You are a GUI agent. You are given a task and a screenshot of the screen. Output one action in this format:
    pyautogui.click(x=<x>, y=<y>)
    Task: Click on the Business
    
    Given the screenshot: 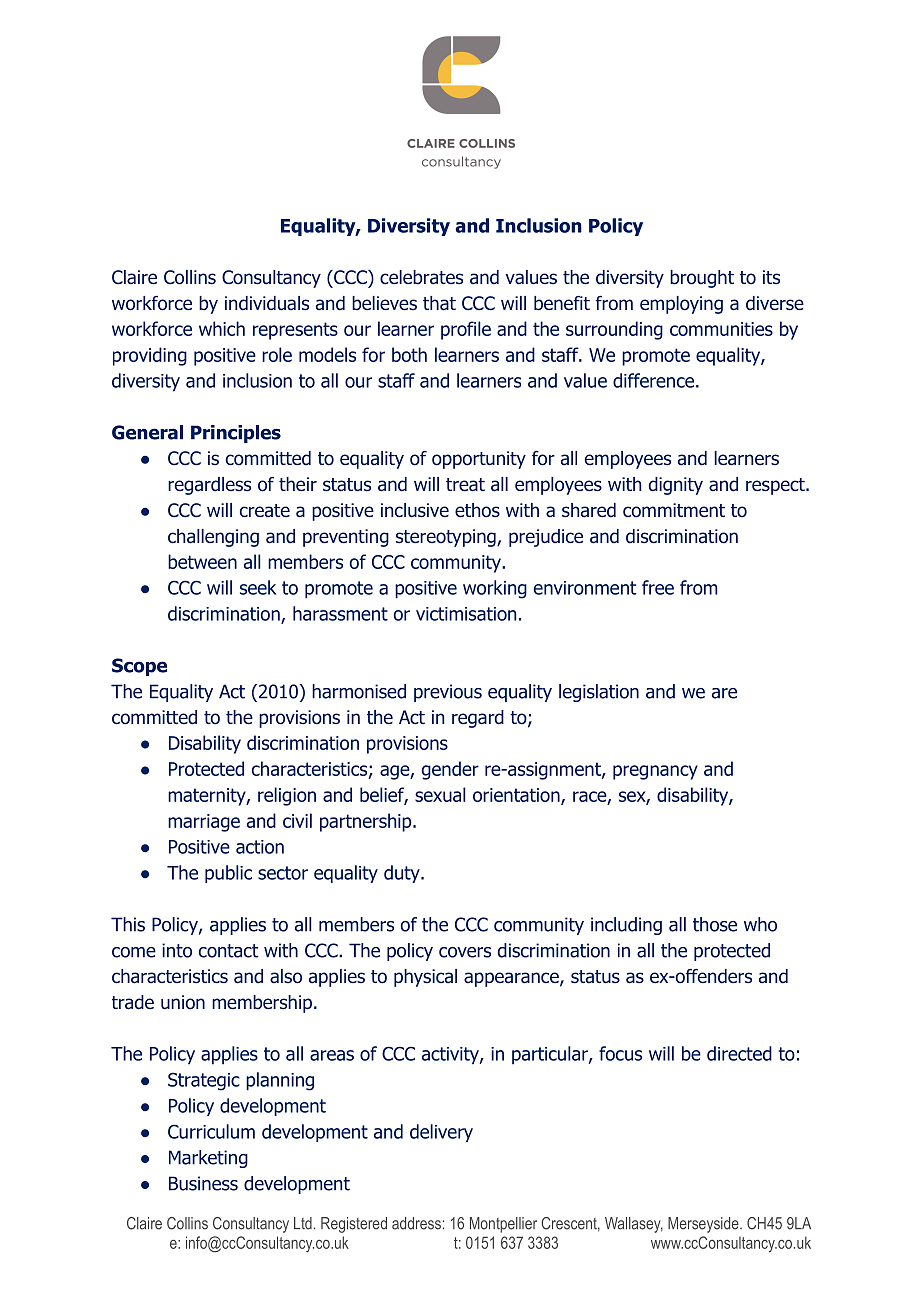 What is the action you would take?
    pyautogui.click(x=203, y=1183)
